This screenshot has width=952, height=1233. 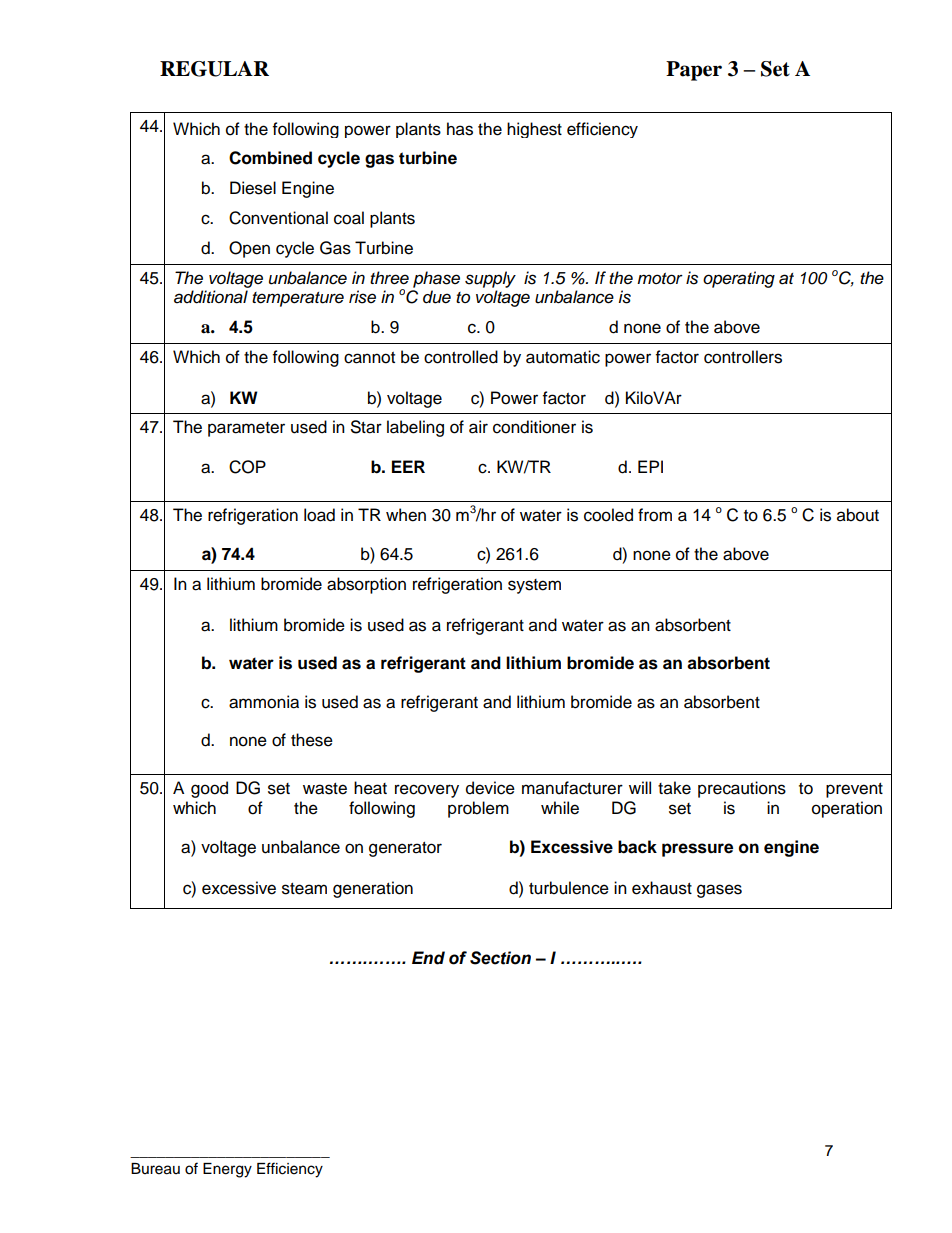 What do you see at coordinates (534, 586) in the screenshot?
I see `system` at bounding box center [534, 586].
